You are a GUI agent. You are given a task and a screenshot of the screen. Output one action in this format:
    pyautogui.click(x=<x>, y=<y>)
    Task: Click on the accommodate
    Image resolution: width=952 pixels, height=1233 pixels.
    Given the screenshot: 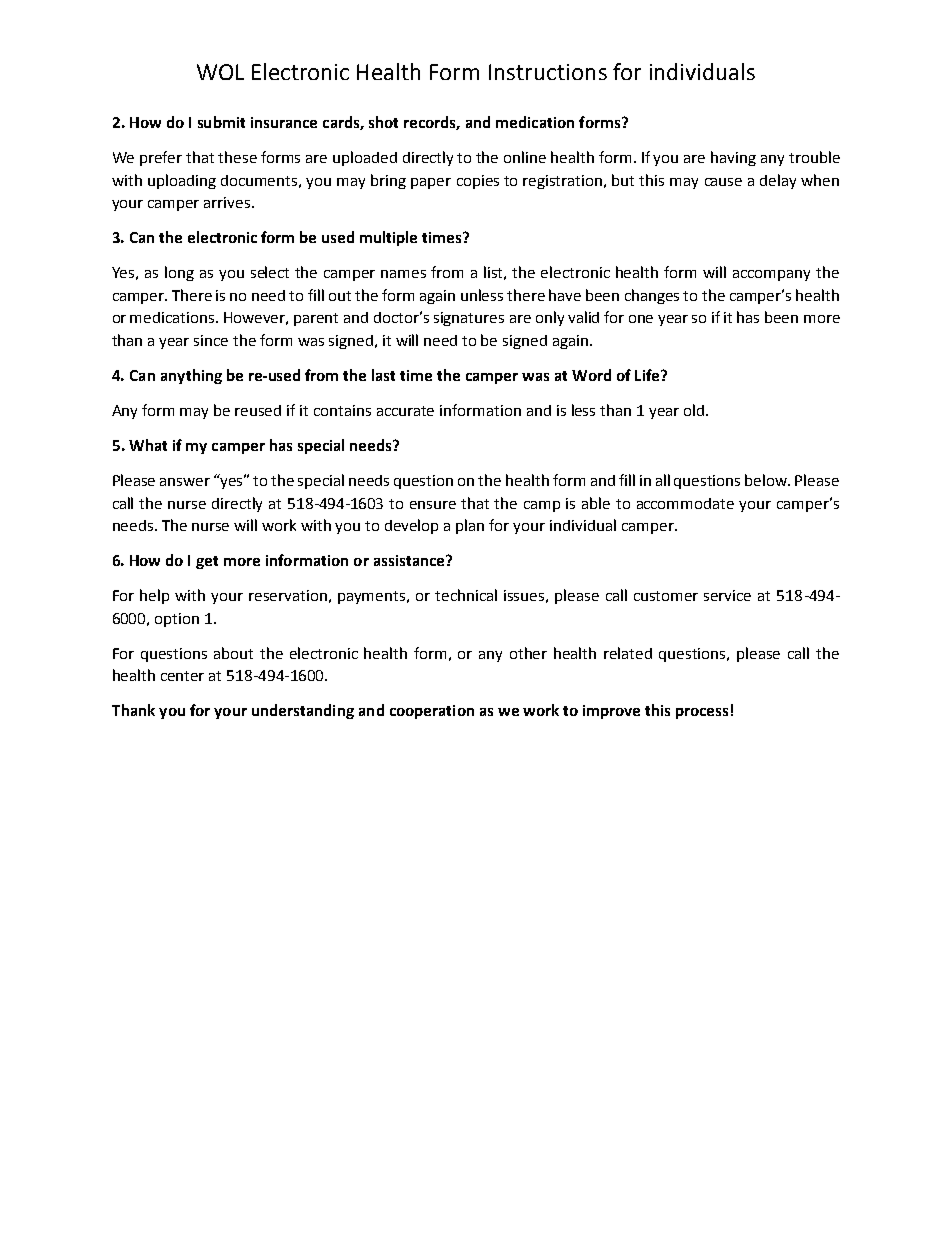 What is the action you would take?
    pyautogui.click(x=685, y=503)
